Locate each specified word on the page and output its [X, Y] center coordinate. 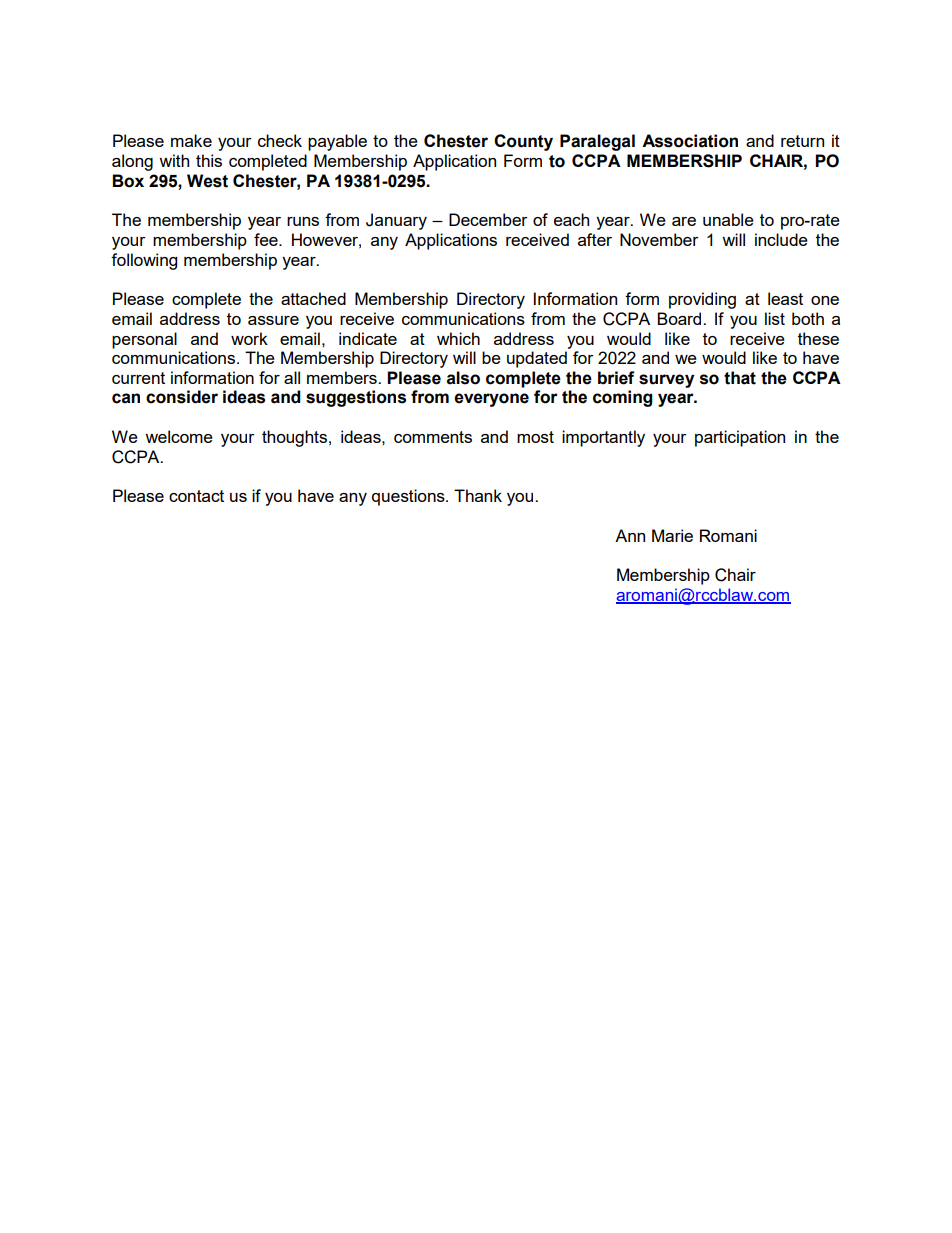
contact [196, 496]
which [458, 338]
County [523, 142]
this [209, 160]
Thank [478, 495]
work [249, 338]
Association [690, 141]
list [775, 318]
